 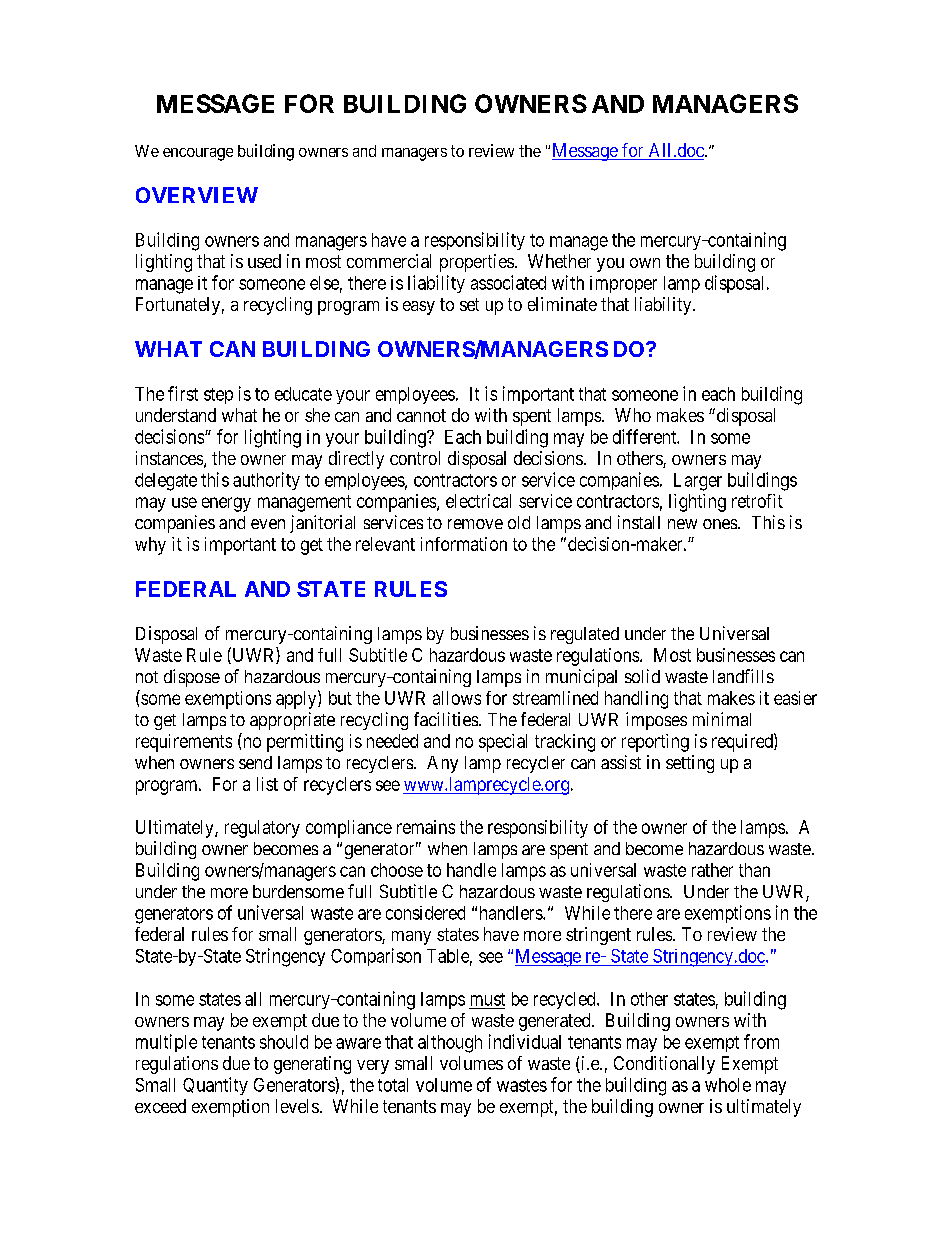 What do you see at coordinates (698, 482) in the screenshot?
I see `Larger` at bounding box center [698, 482].
